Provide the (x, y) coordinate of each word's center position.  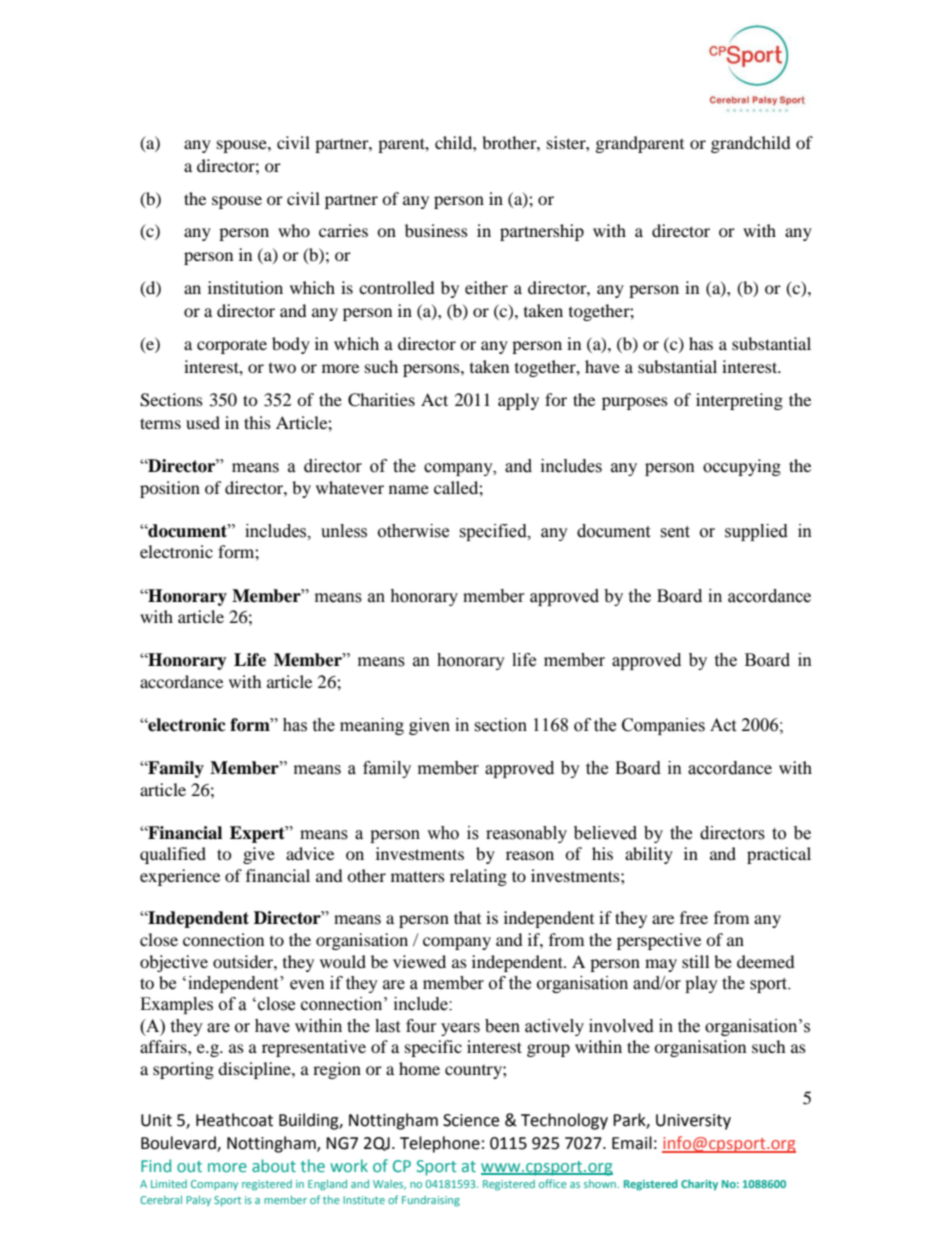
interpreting (739, 401)
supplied (756, 532)
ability (649, 855)
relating (478, 877)
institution (245, 287)
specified (494, 532)
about (274, 1165)
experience (180, 877)
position (170, 489)
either (486, 287)
